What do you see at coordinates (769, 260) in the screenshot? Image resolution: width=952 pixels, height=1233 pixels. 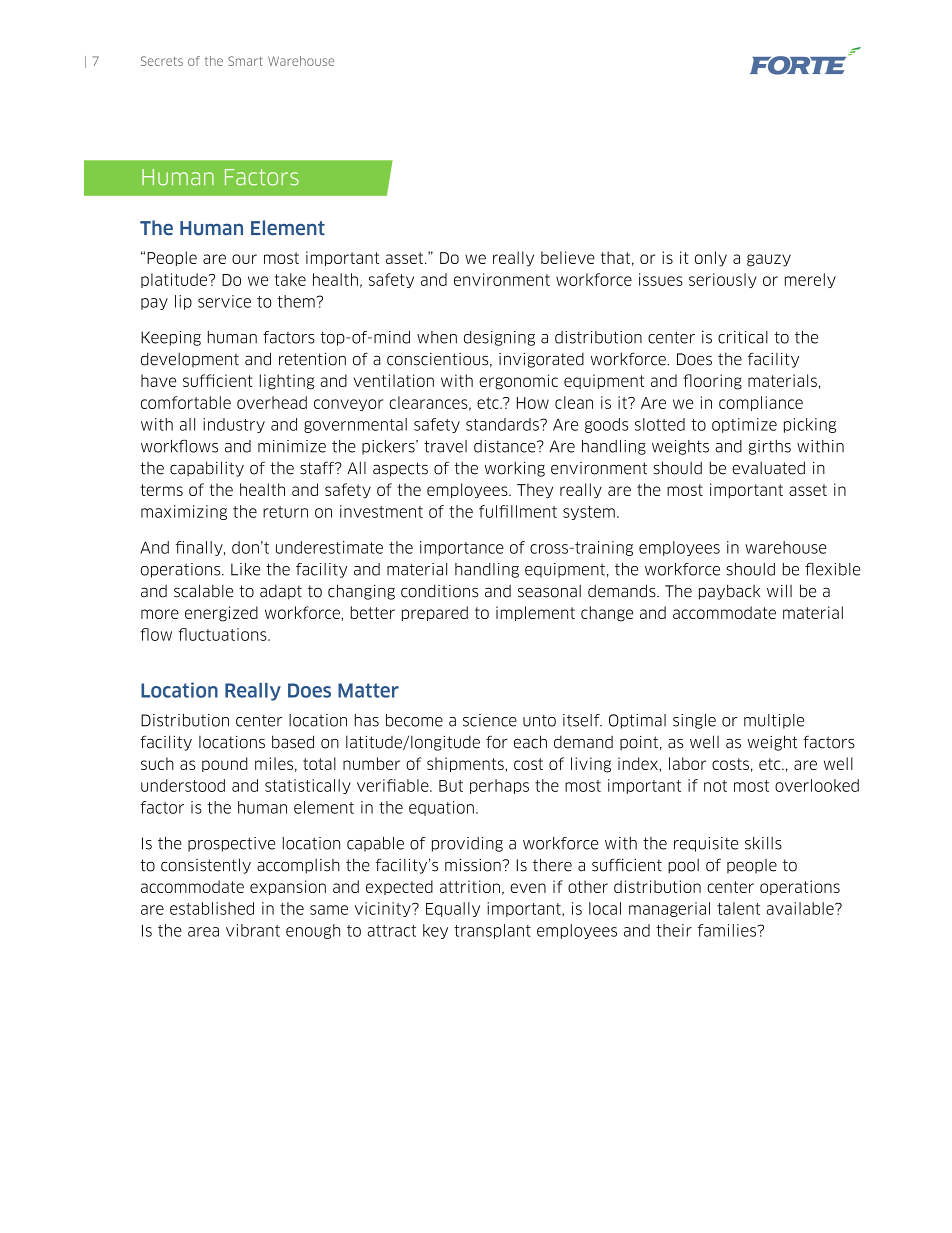 I see `gauzy` at bounding box center [769, 260].
